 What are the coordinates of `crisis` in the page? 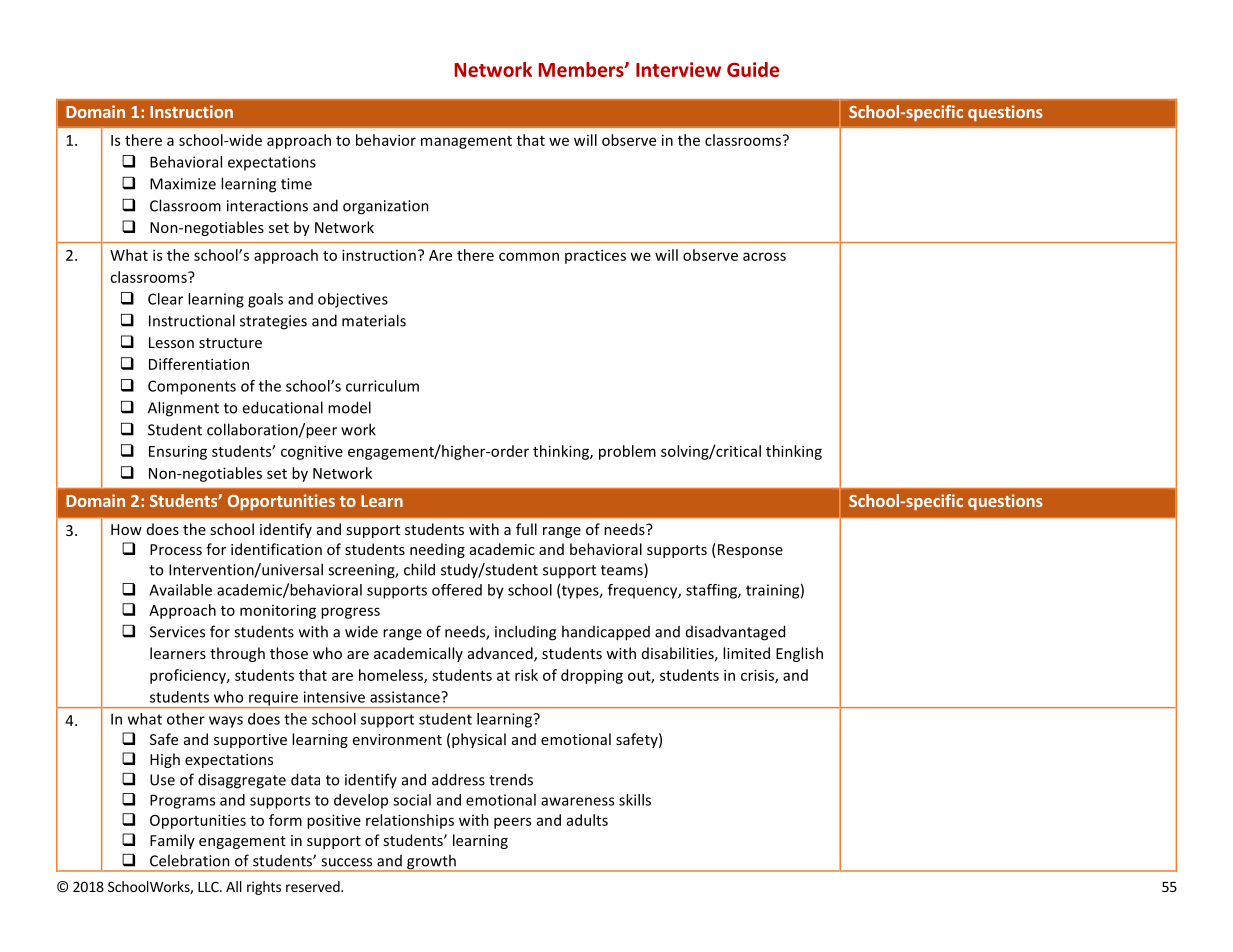 It's located at (758, 676).
